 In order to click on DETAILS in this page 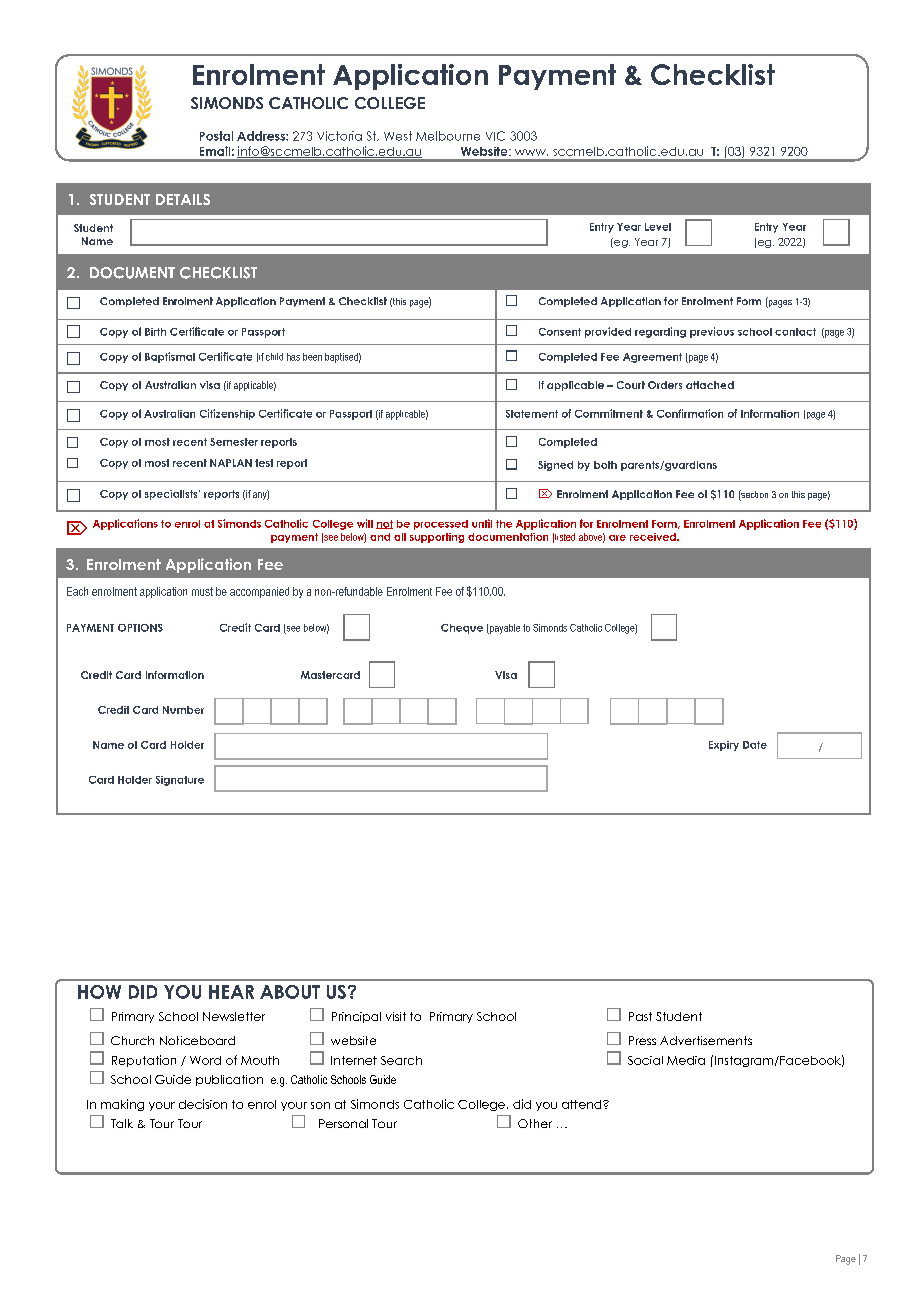, I will do `click(183, 199)`.
